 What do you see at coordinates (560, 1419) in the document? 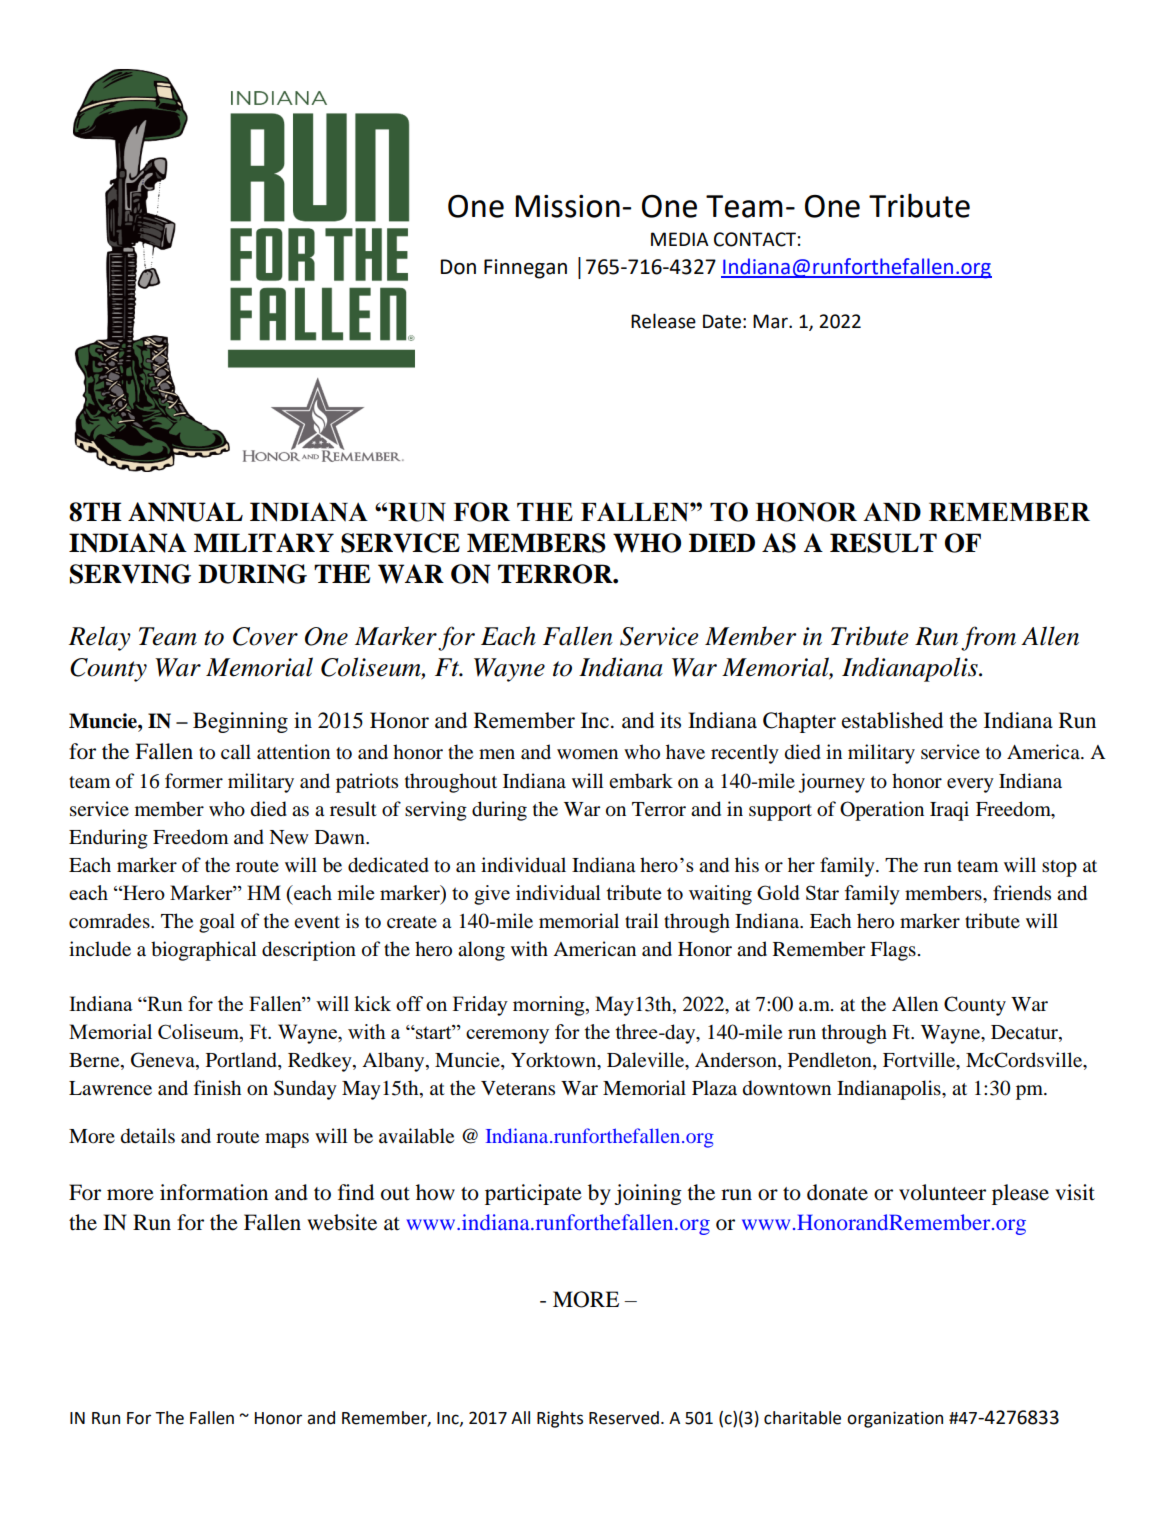
I see `Rights` at bounding box center [560, 1419].
